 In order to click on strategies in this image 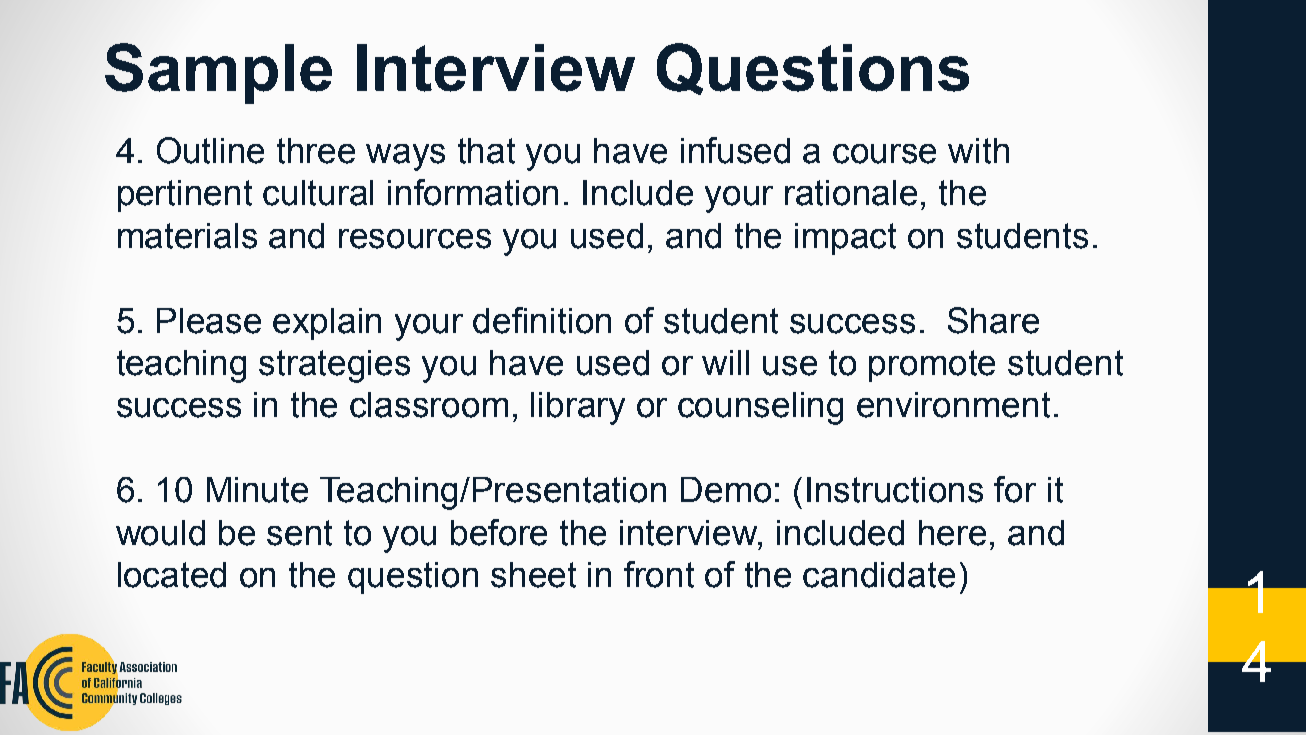, I will do `click(334, 366)`.
